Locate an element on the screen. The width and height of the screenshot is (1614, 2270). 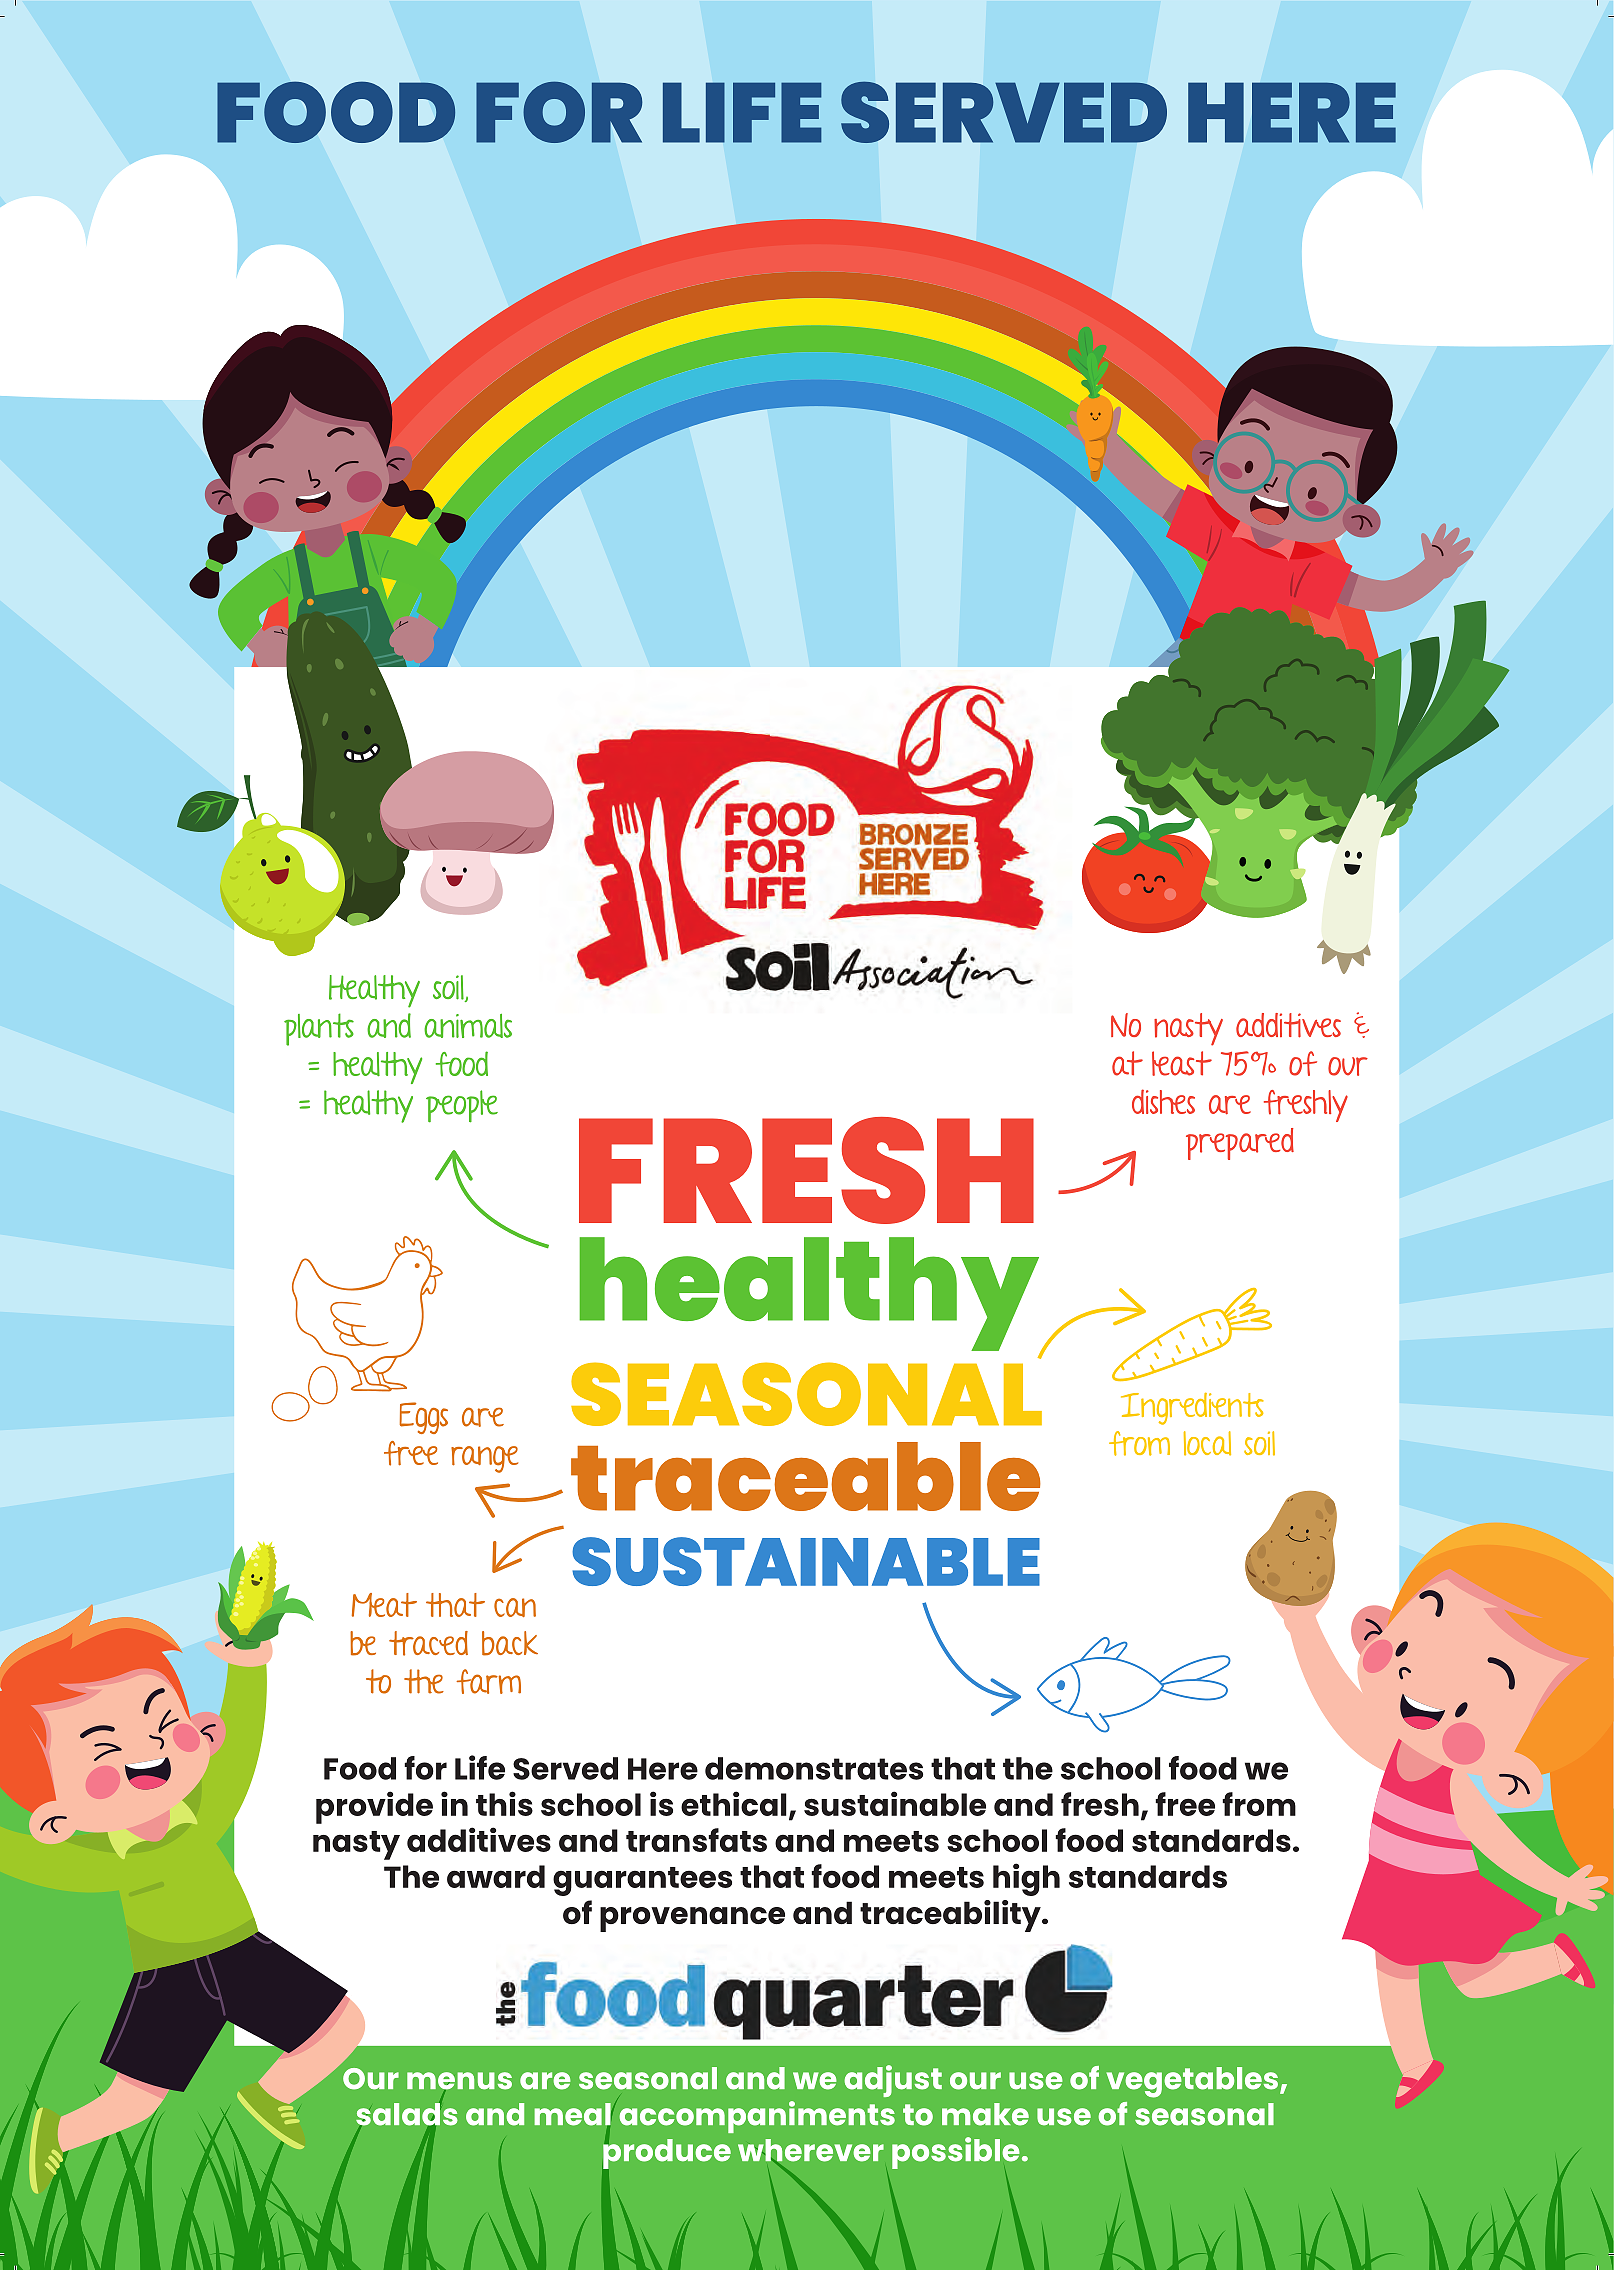
animals is located at coordinates (468, 1026).
